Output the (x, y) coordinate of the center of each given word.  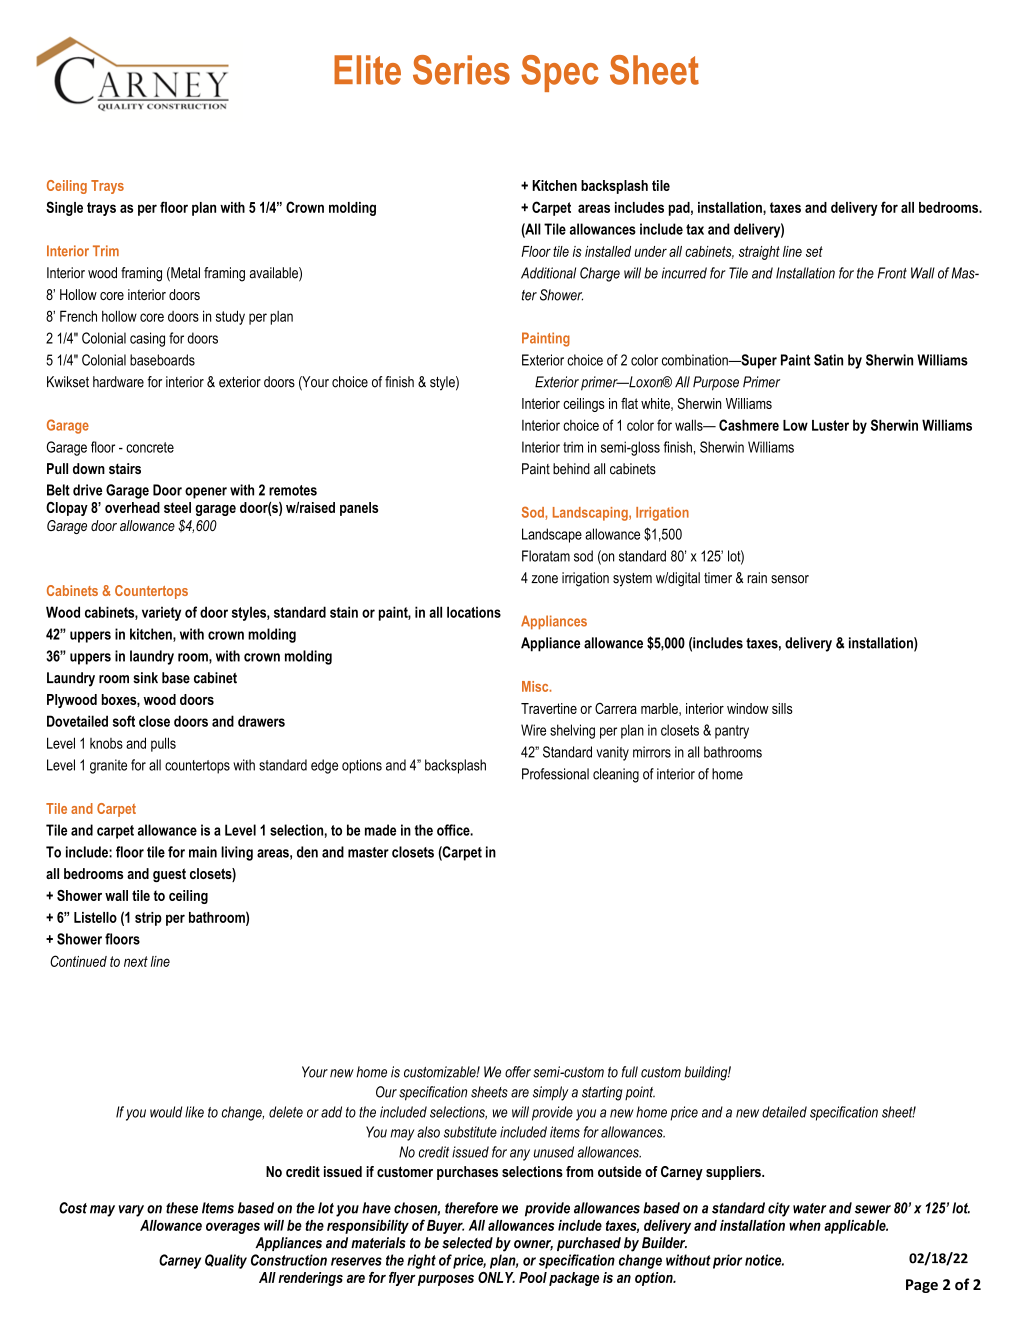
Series (461, 70)
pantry (732, 732)
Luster (830, 425)
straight (759, 253)
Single (64, 208)
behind (571, 469)
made (380, 830)
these (182, 1208)
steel (177, 507)
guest (169, 875)
